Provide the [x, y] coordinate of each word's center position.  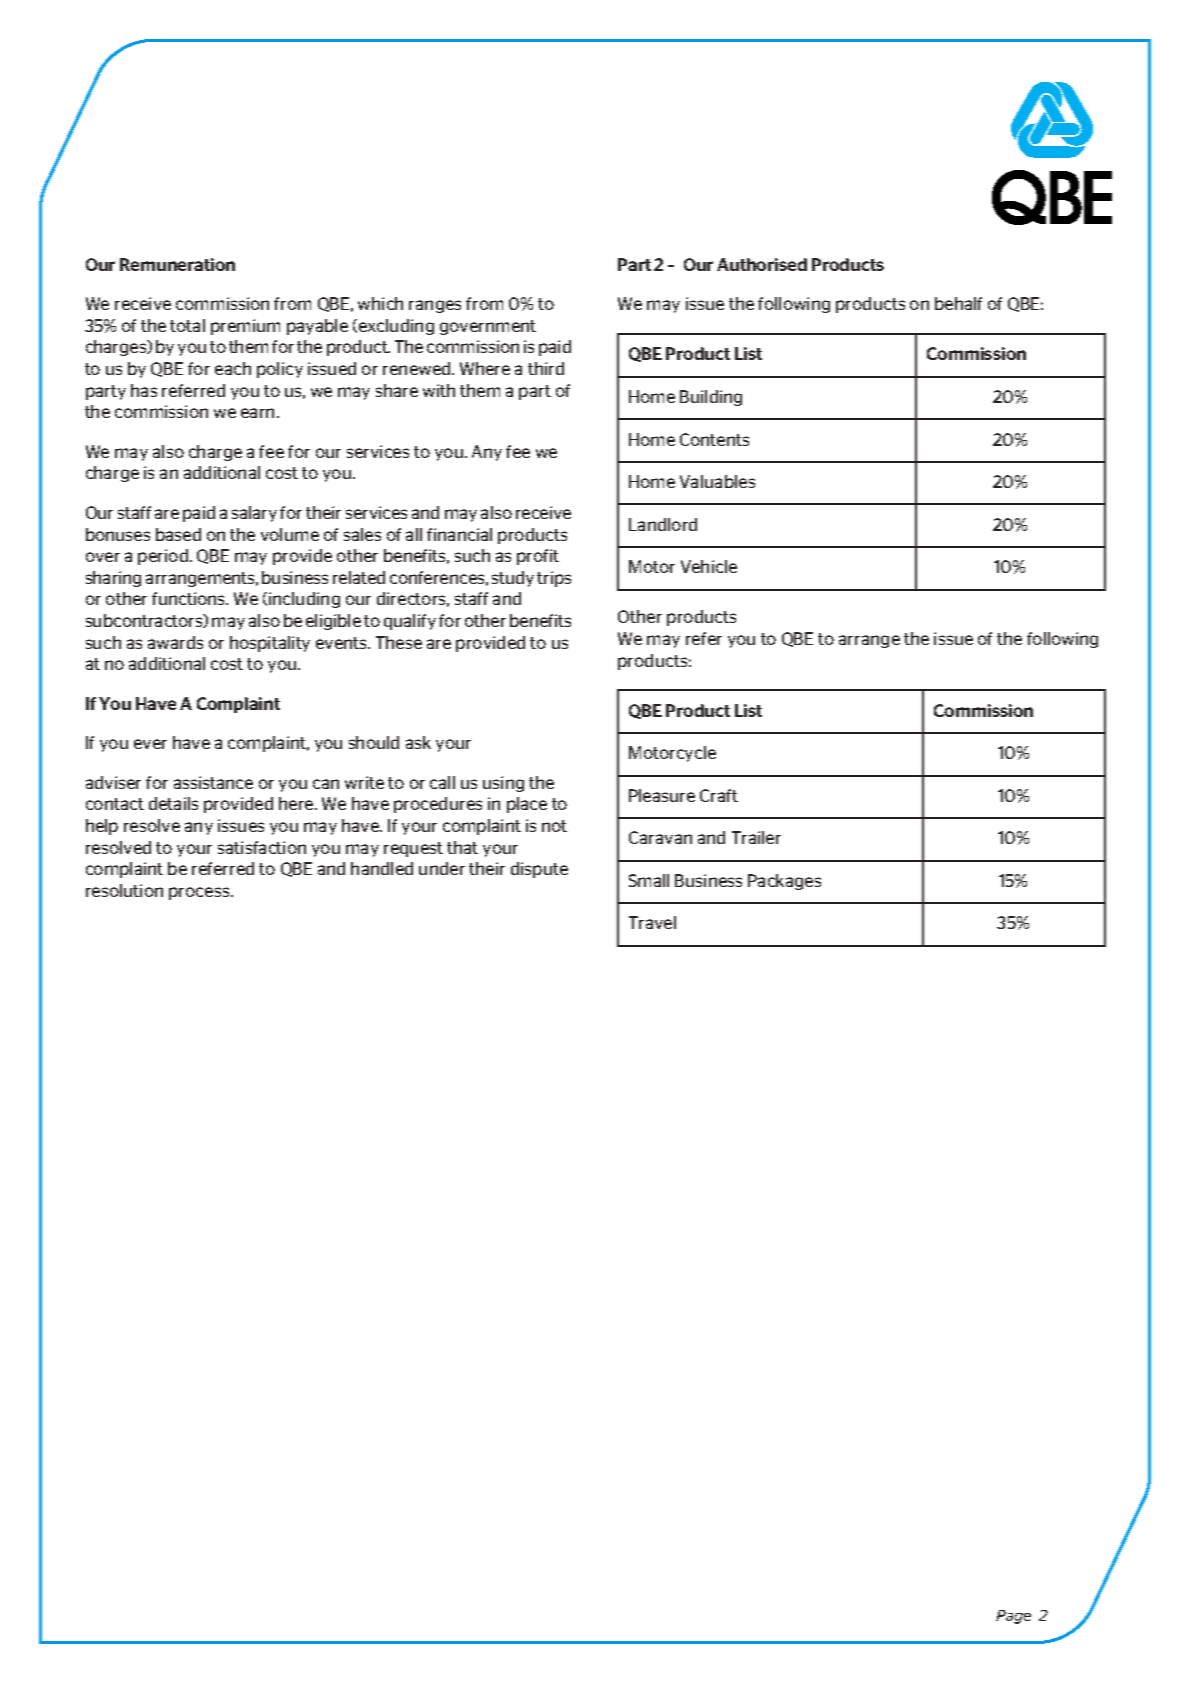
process [200, 893]
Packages [784, 882]
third [546, 368]
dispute [539, 870]
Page [1013, 1617]
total [187, 325]
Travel [652, 922]
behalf [958, 303]
